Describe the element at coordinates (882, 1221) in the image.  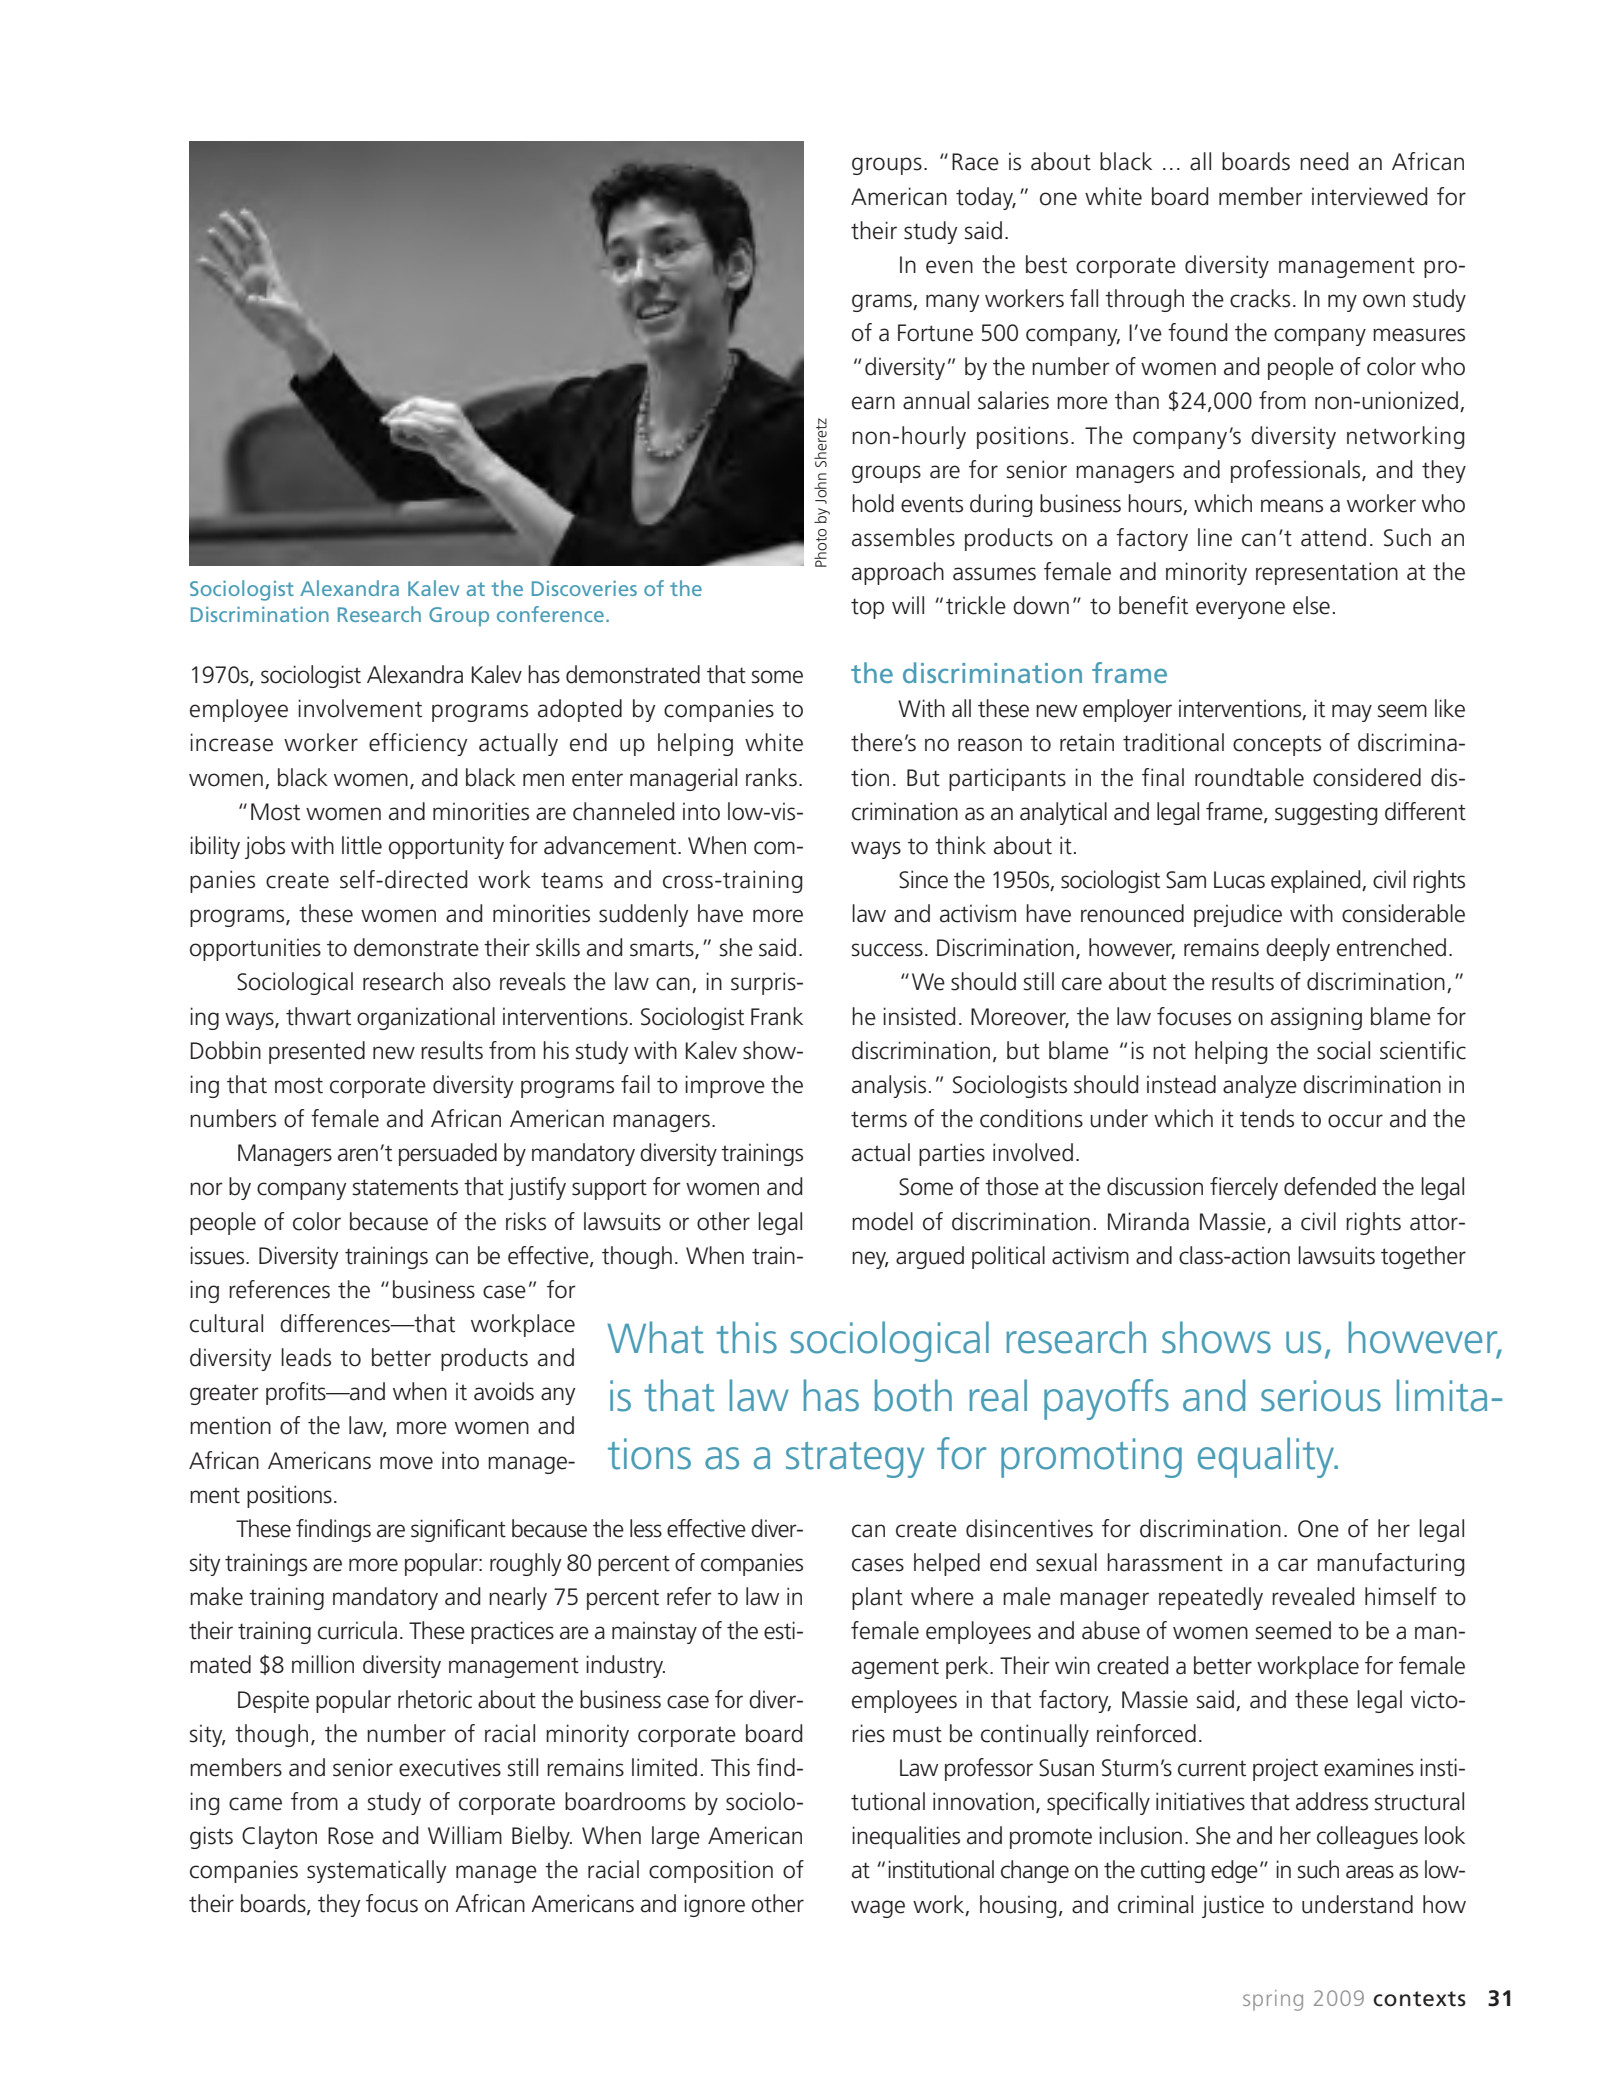
I see `model` at that location.
